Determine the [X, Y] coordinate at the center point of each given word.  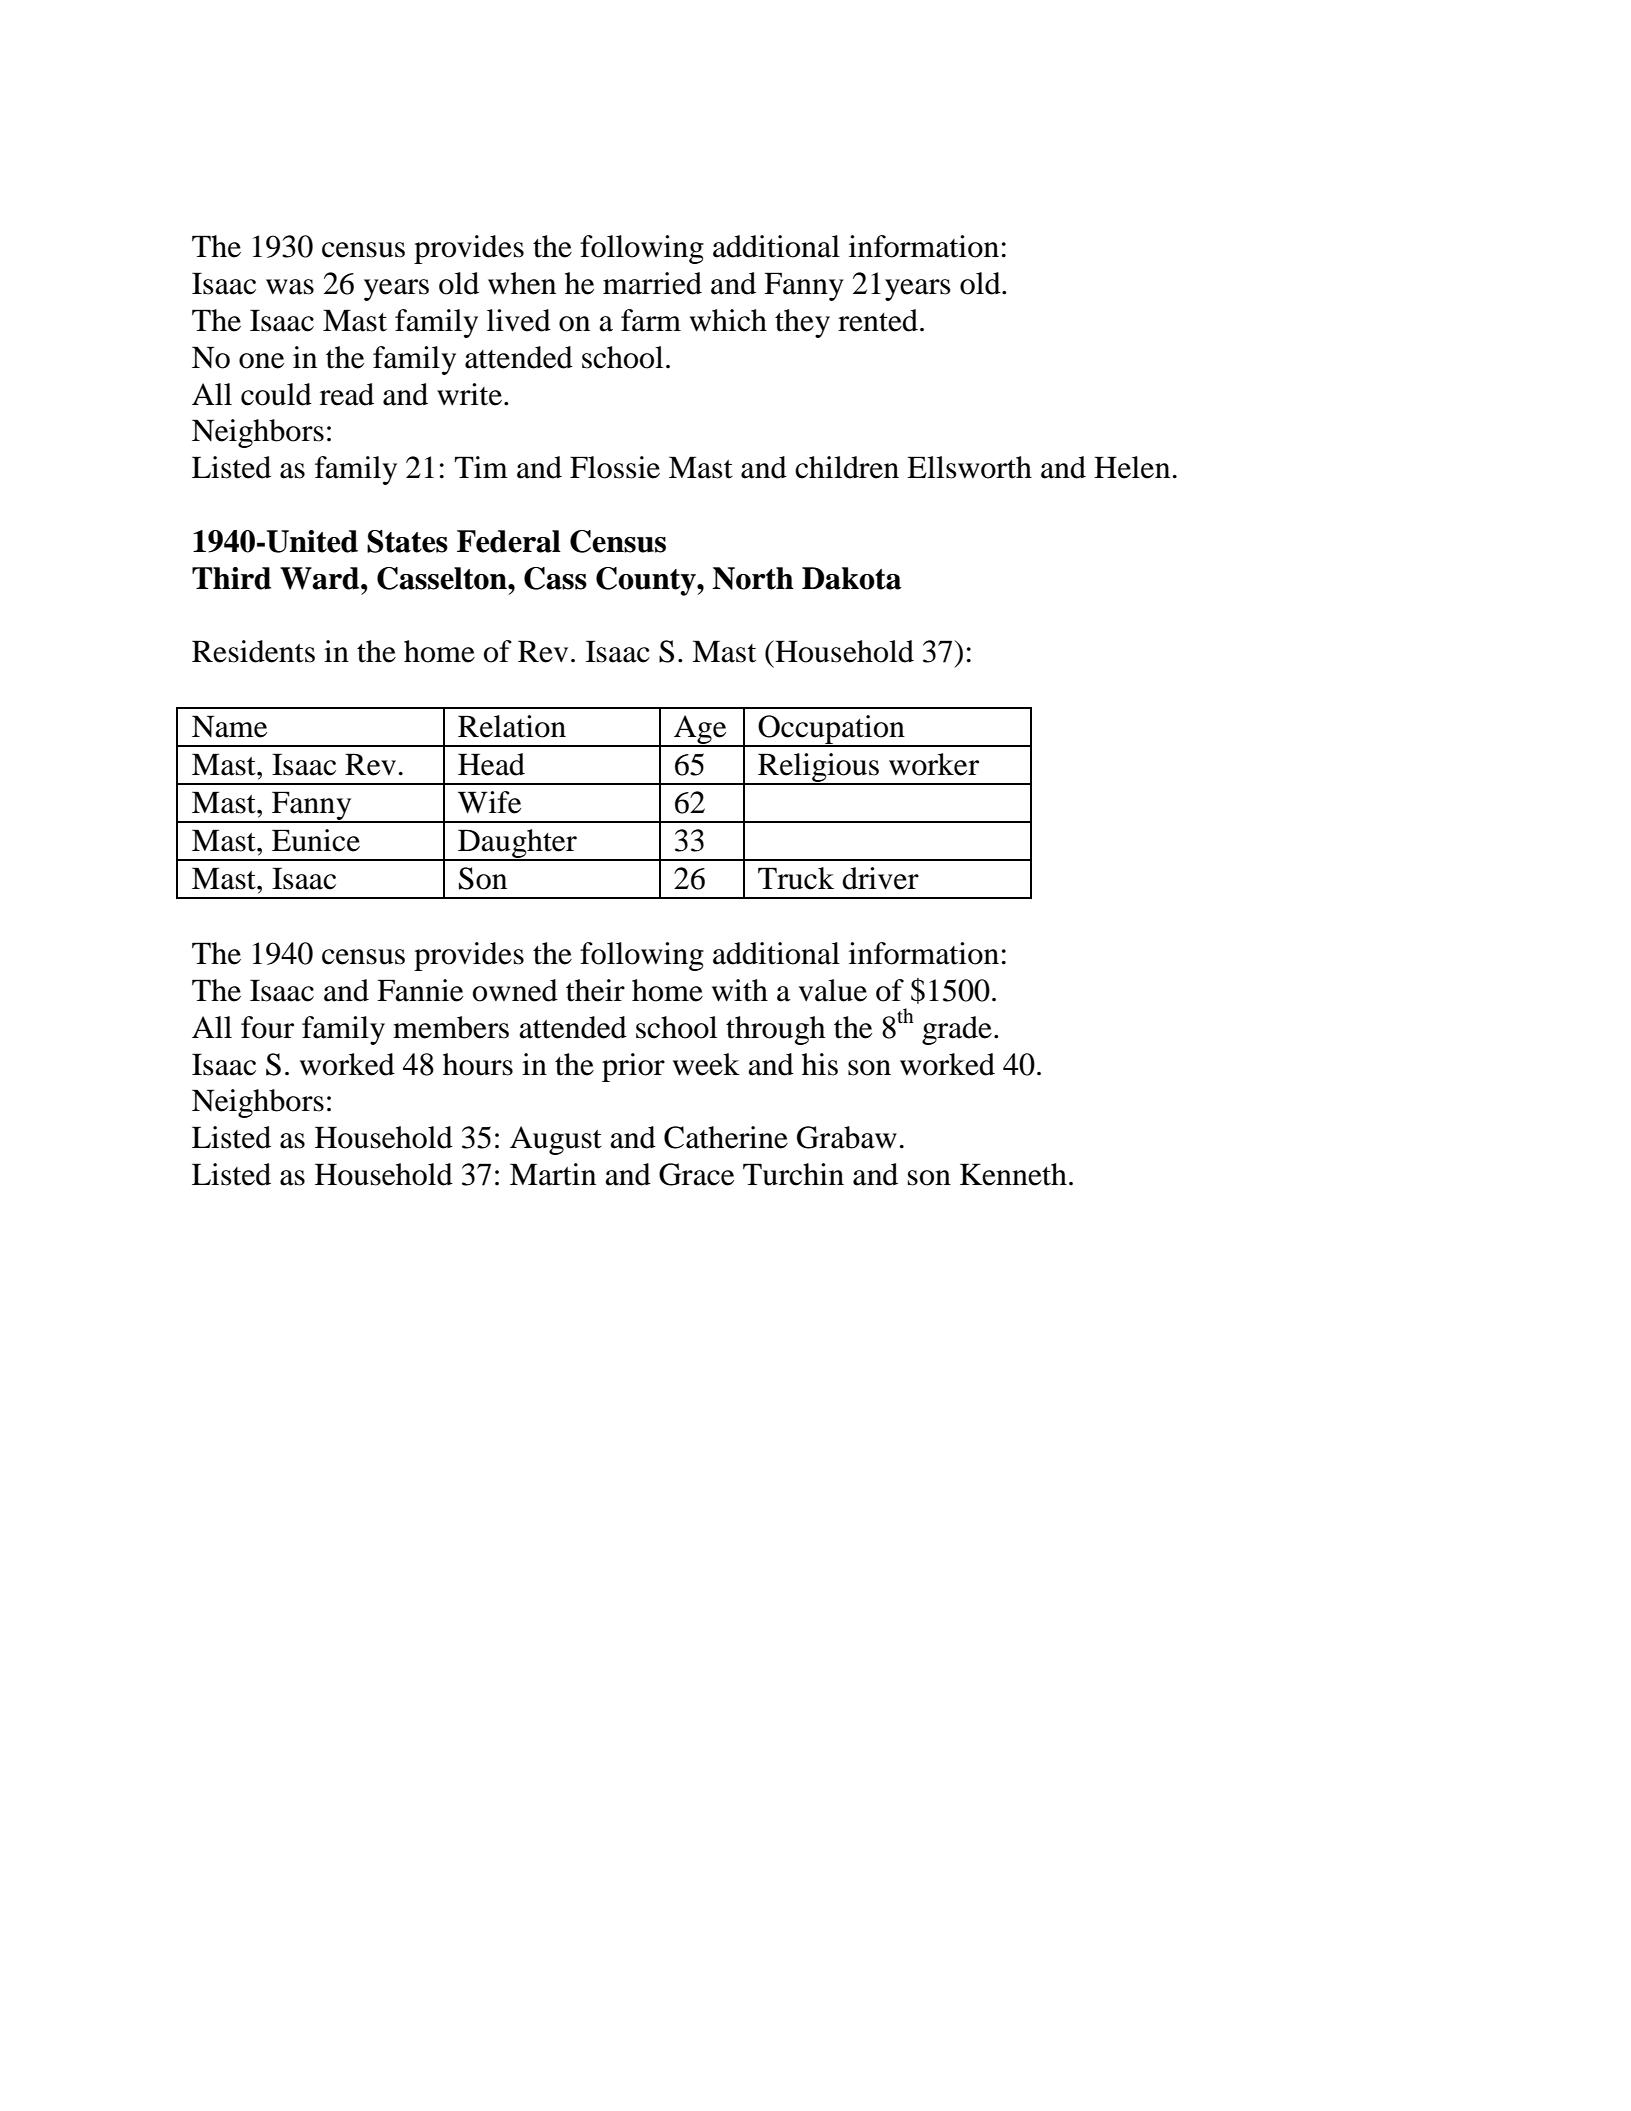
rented [878, 320]
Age [700, 730]
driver [880, 878]
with [740, 990]
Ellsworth [969, 467]
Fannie [420, 990]
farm [651, 320]
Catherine [726, 1137]
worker [934, 764]
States [407, 541]
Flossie [615, 467]
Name [229, 726]
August [556, 1140]
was [290, 287]
